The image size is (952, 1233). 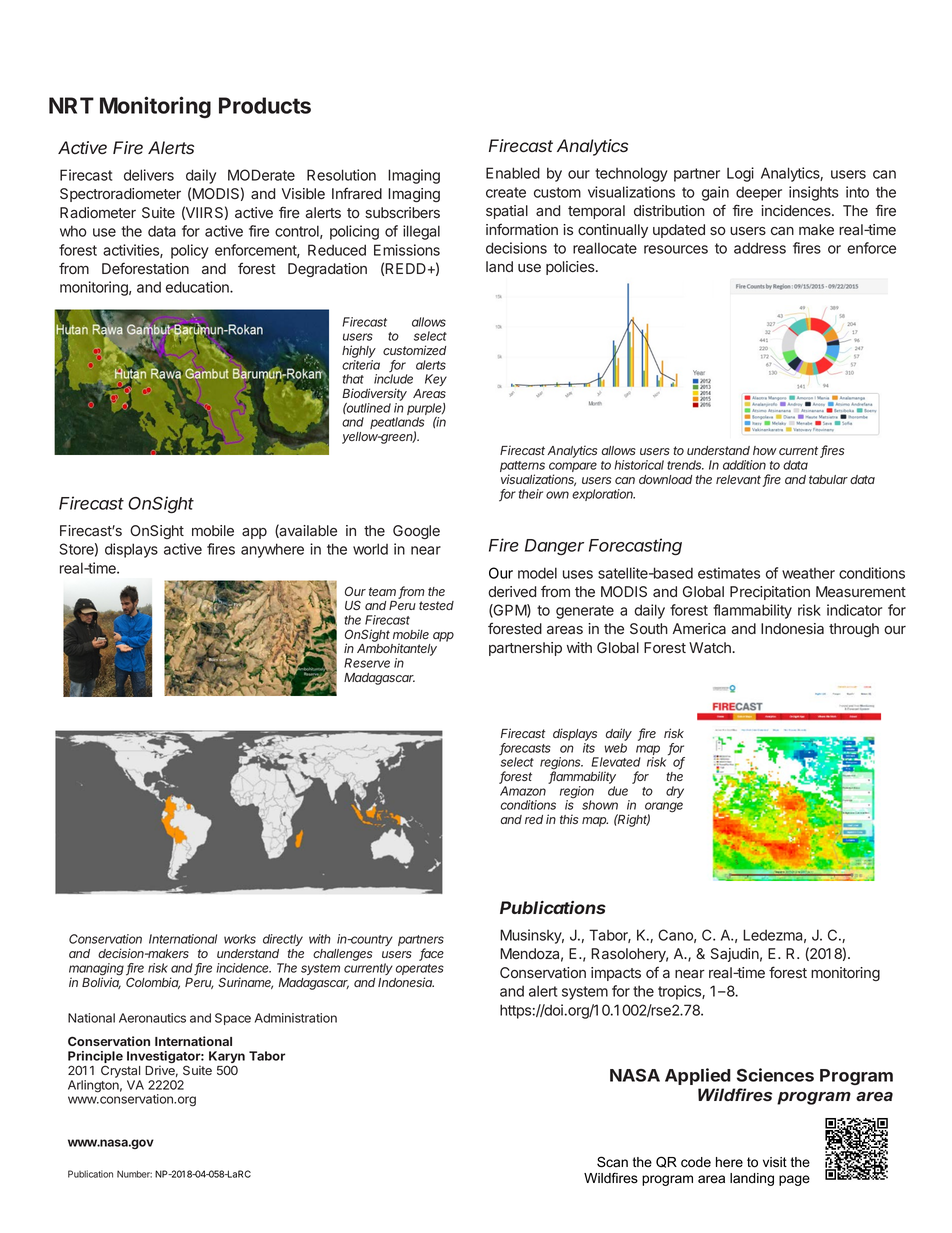 I want to click on delivers, so click(x=149, y=175).
